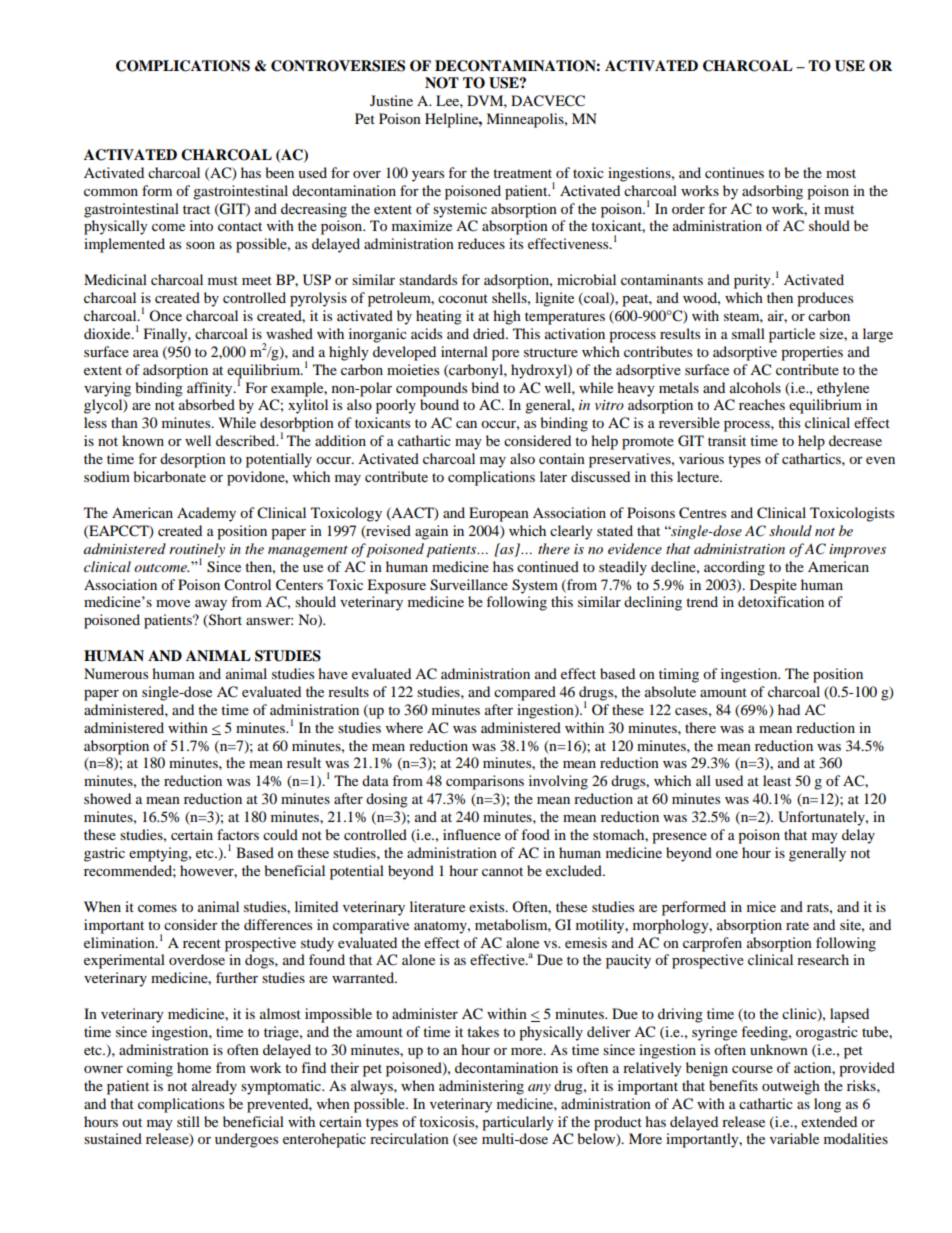  Describe the element at coordinates (522, 173) in the screenshot. I see `treatment` at that location.
